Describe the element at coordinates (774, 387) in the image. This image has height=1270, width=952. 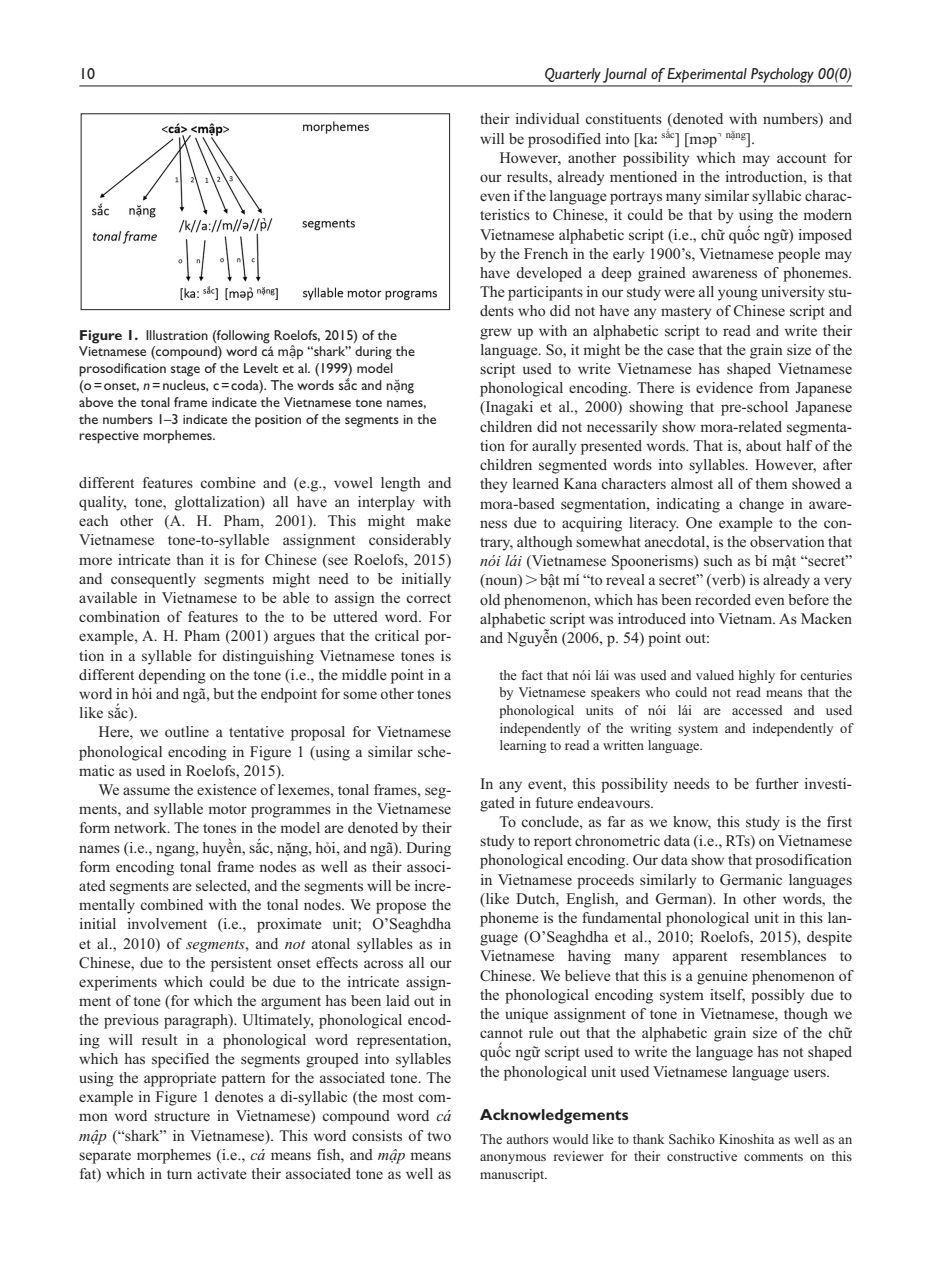
I see `from` at that location.
